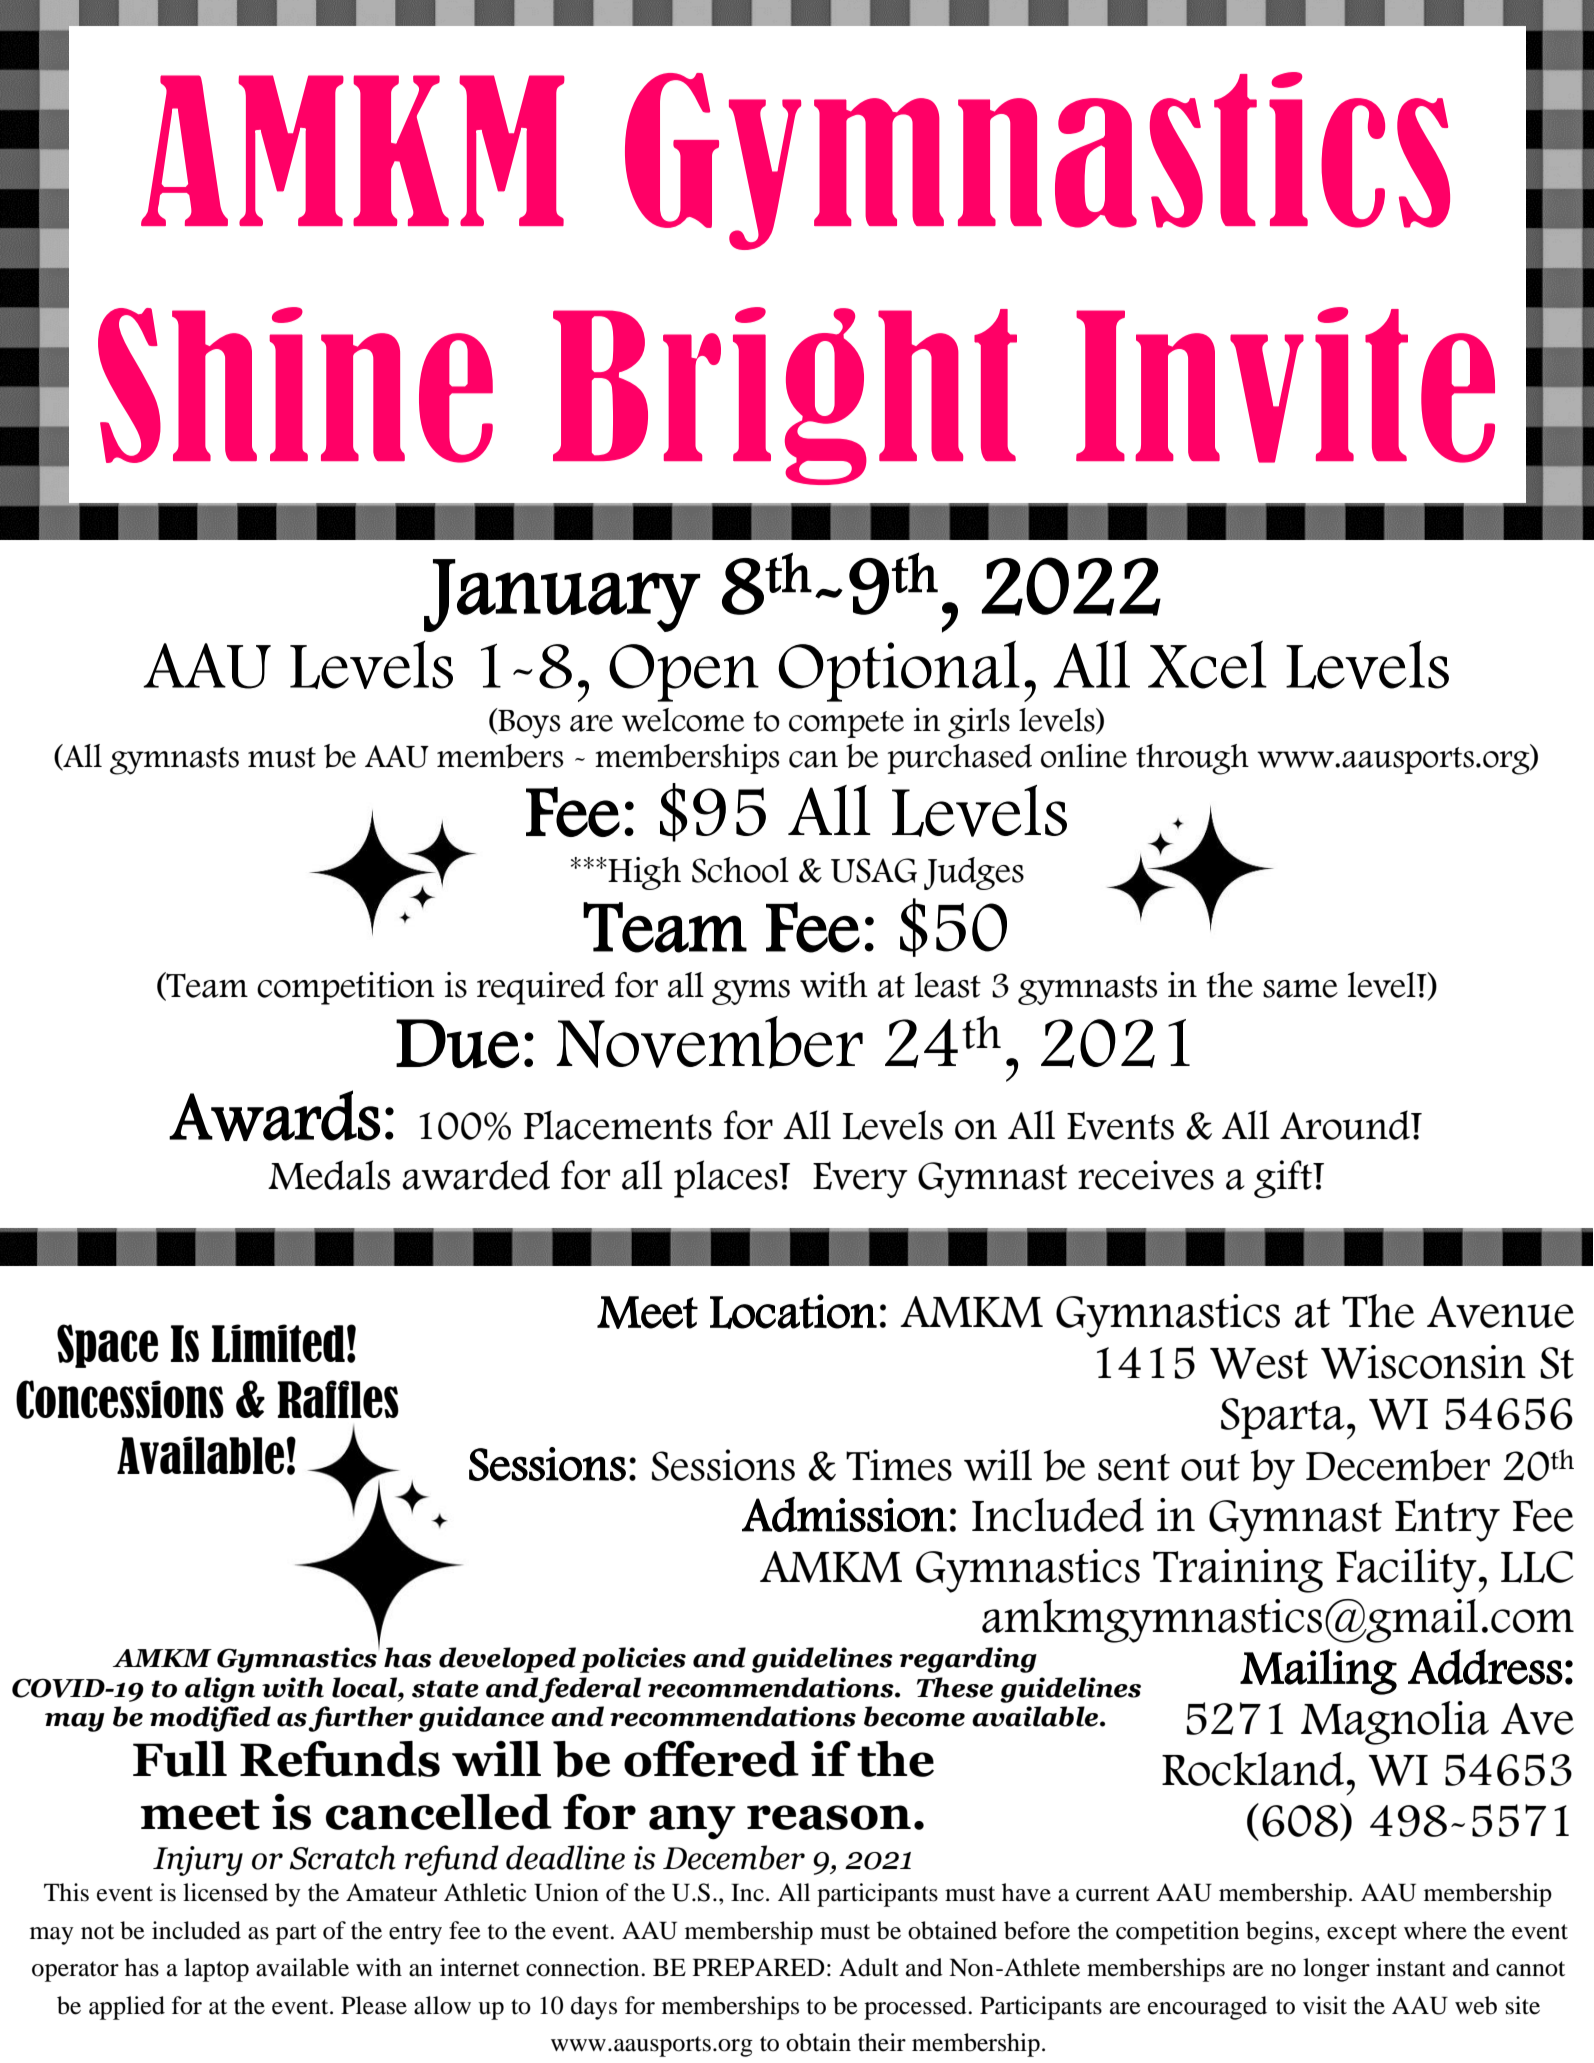 Image resolution: width=1594 pixels, height=2063 pixels. Describe the element at coordinates (793, 1311) in the image. I see `Location` at that location.
